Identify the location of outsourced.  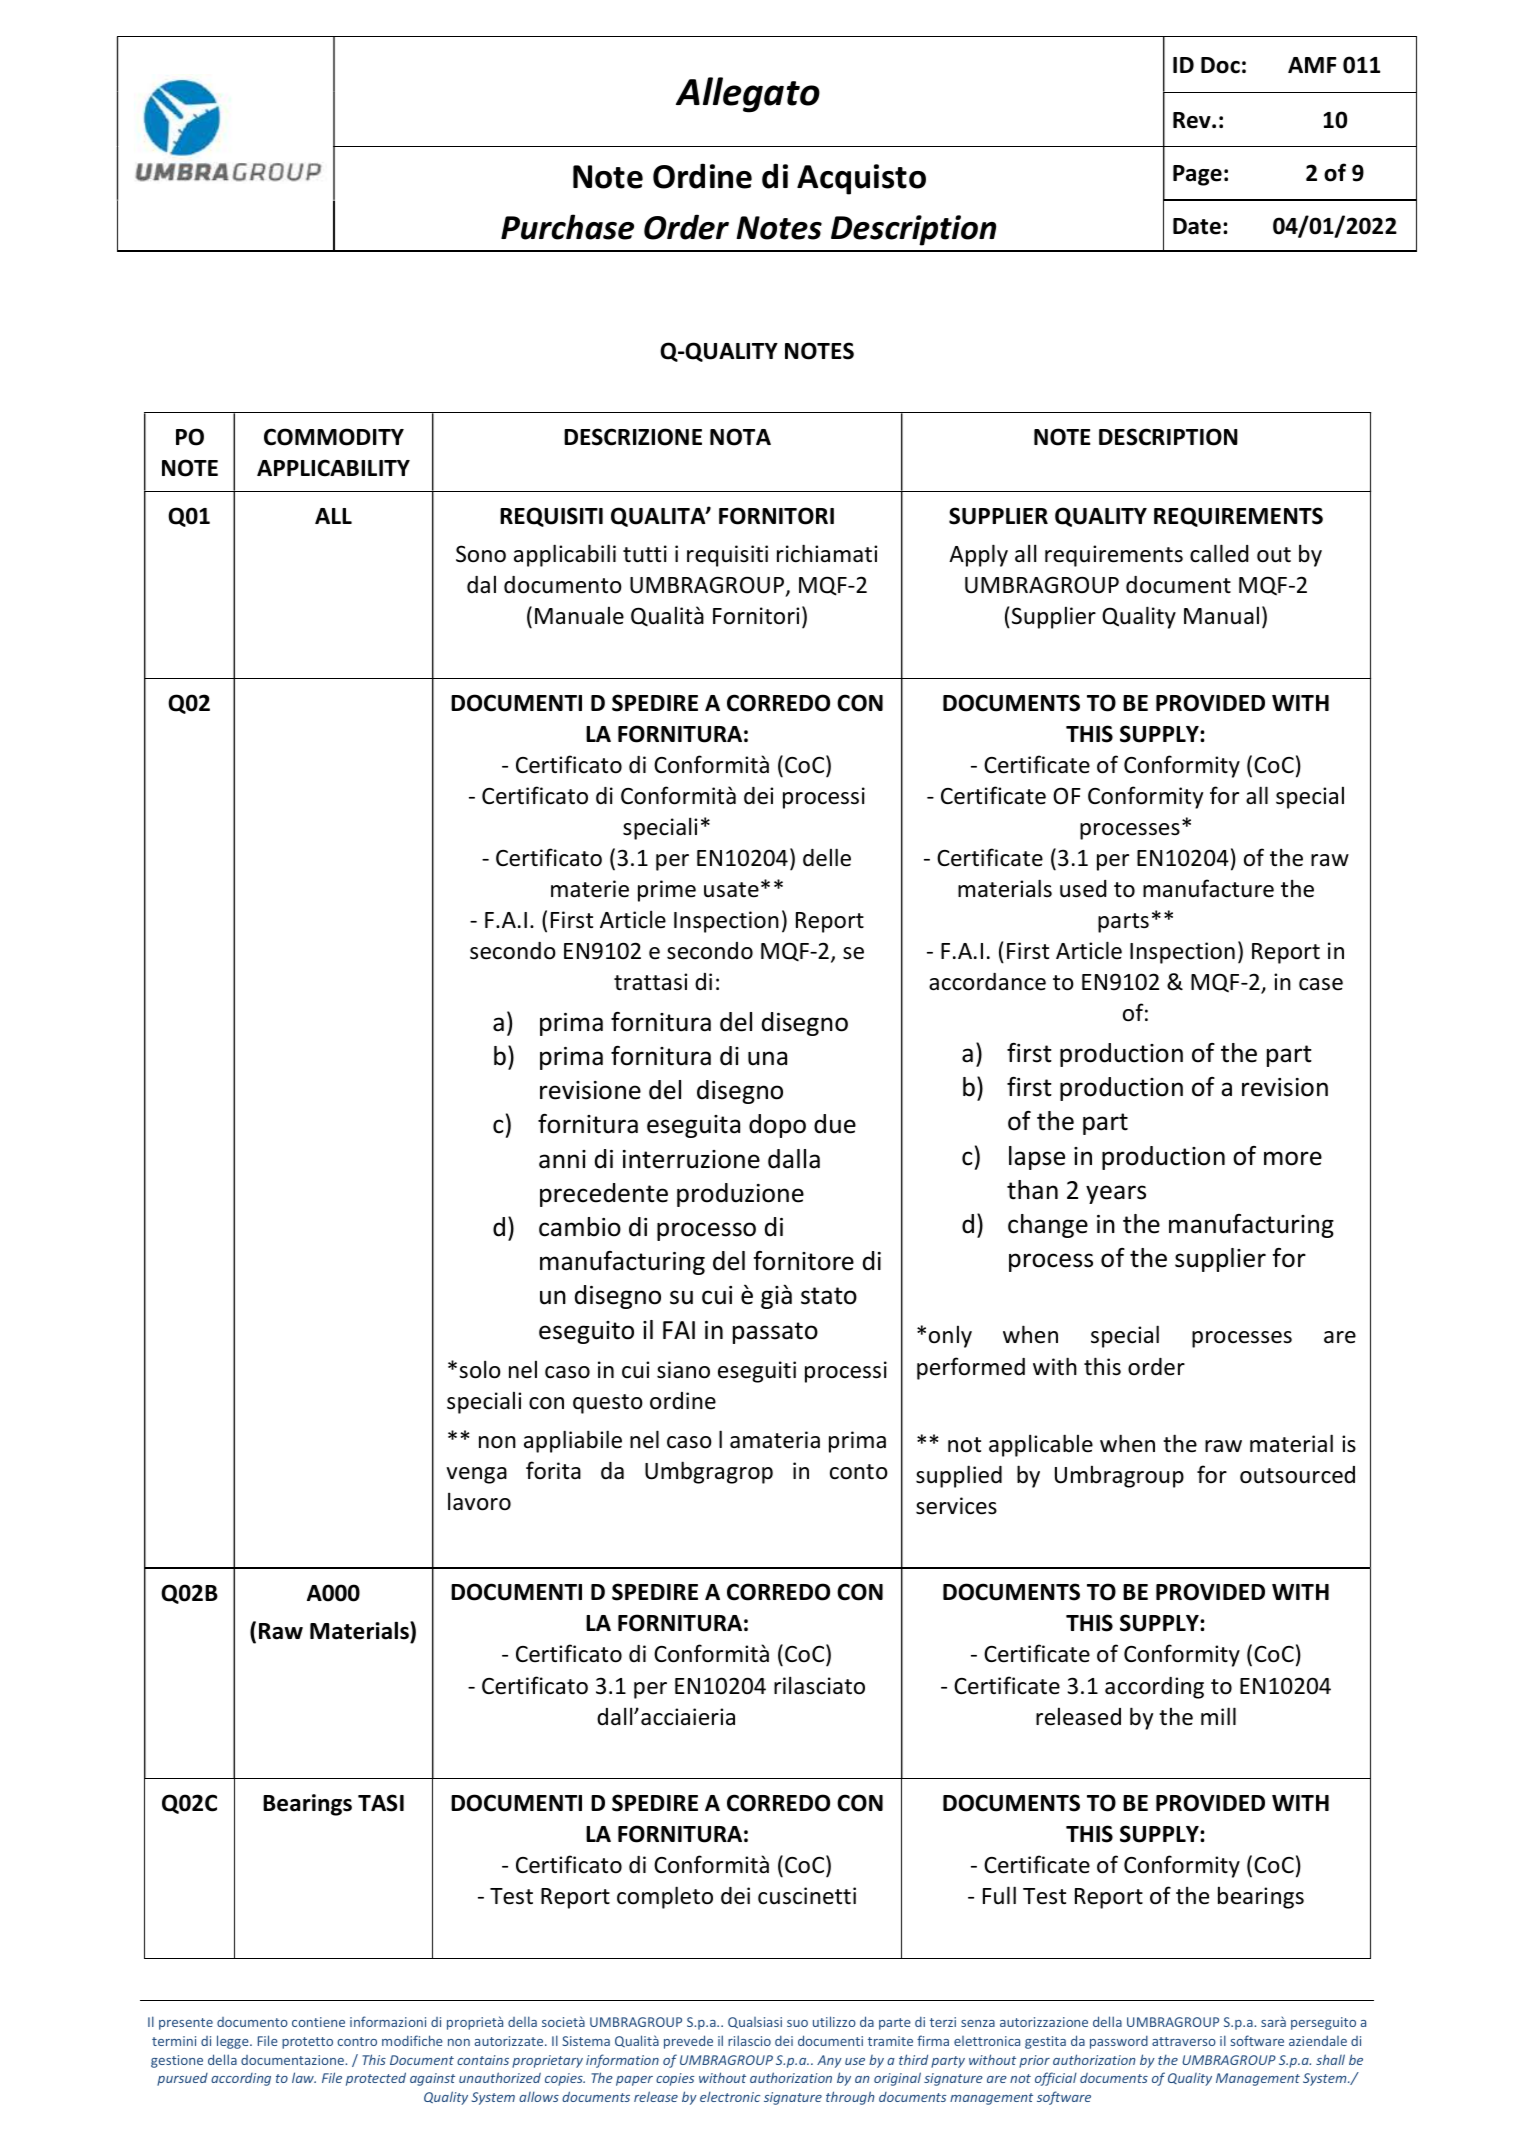
(1297, 1475).
